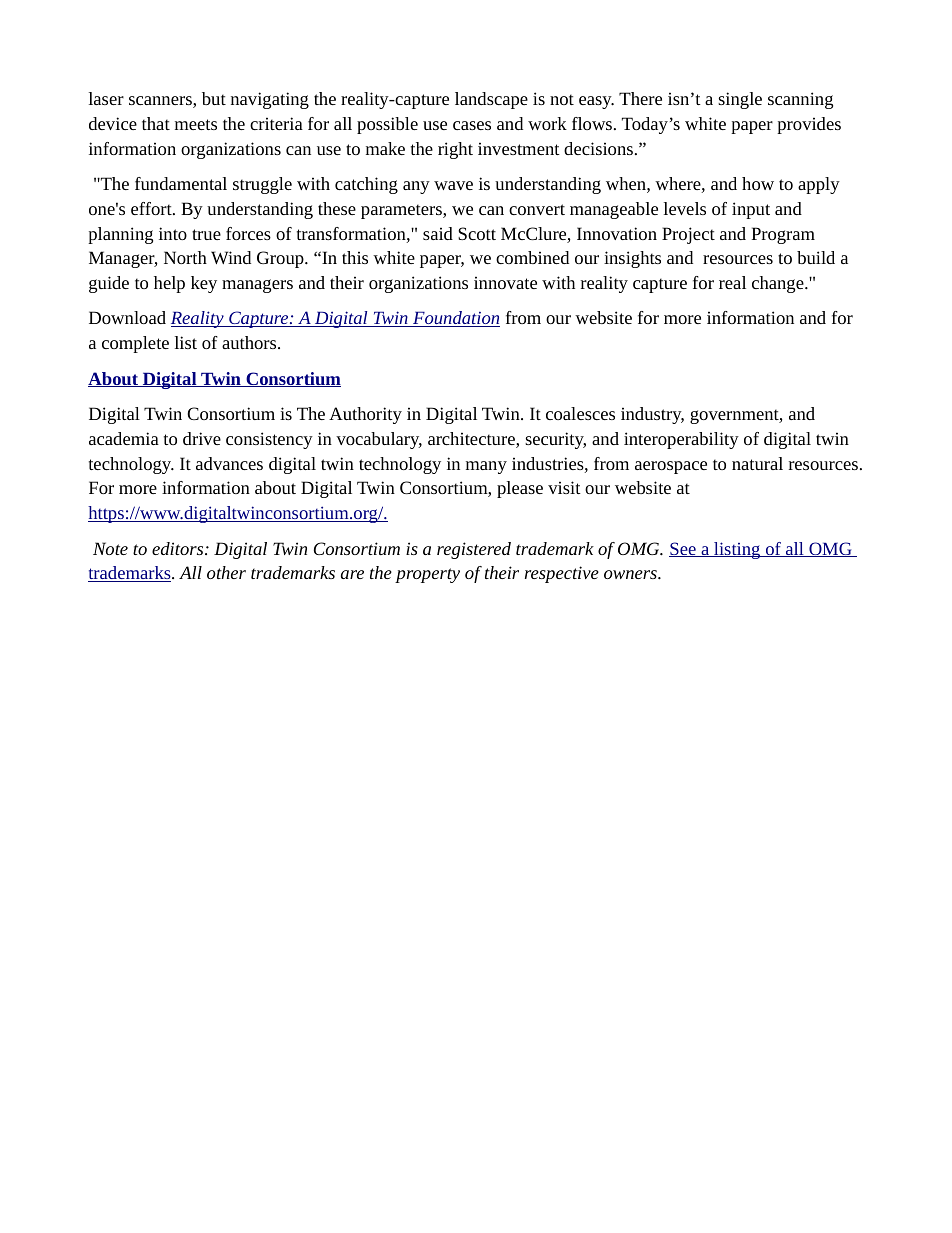  What do you see at coordinates (250, 342) in the screenshot?
I see `authors` at bounding box center [250, 342].
